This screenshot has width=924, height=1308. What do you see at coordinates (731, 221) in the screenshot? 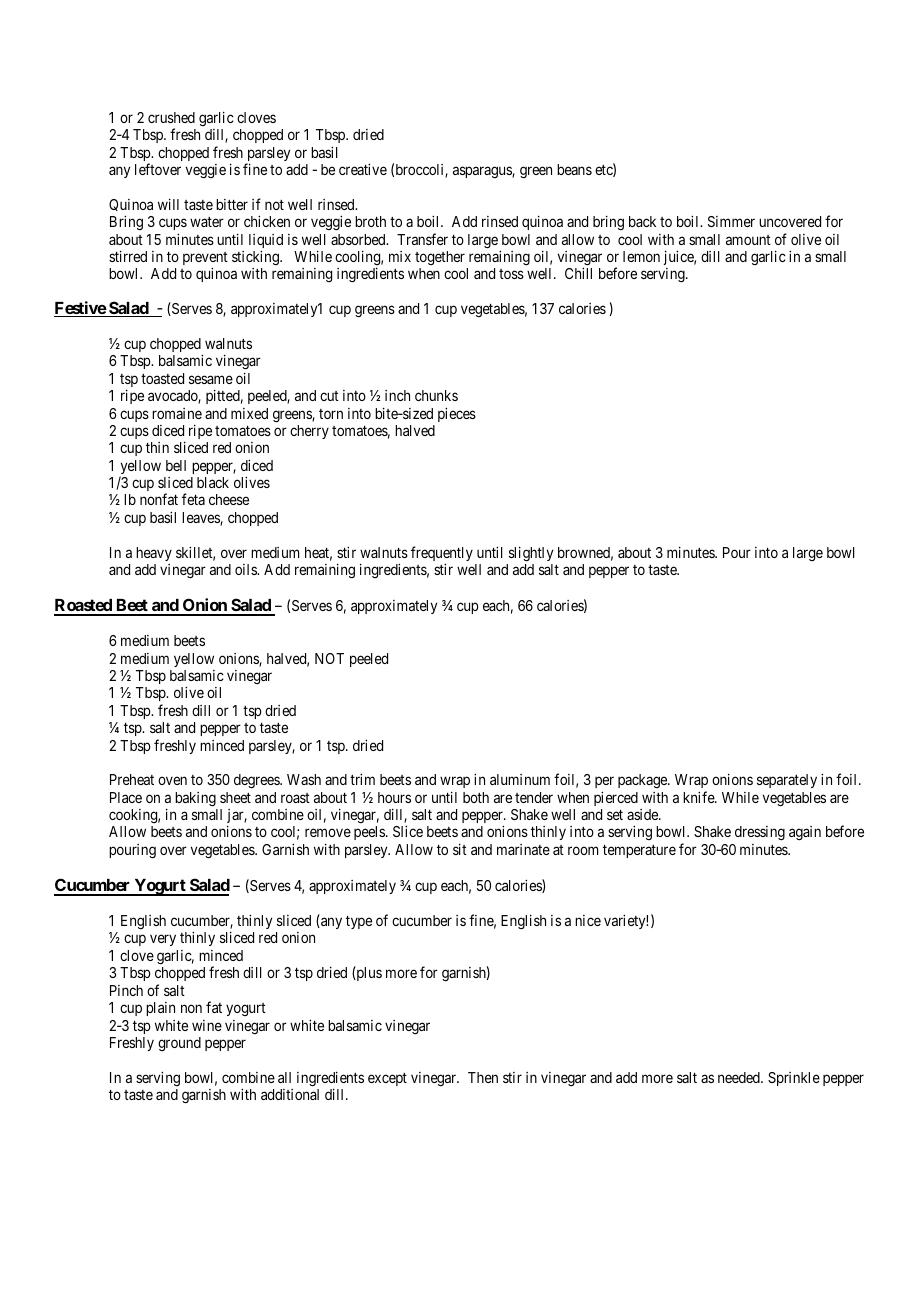
I see `Simmer` at bounding box center [731, 221].
